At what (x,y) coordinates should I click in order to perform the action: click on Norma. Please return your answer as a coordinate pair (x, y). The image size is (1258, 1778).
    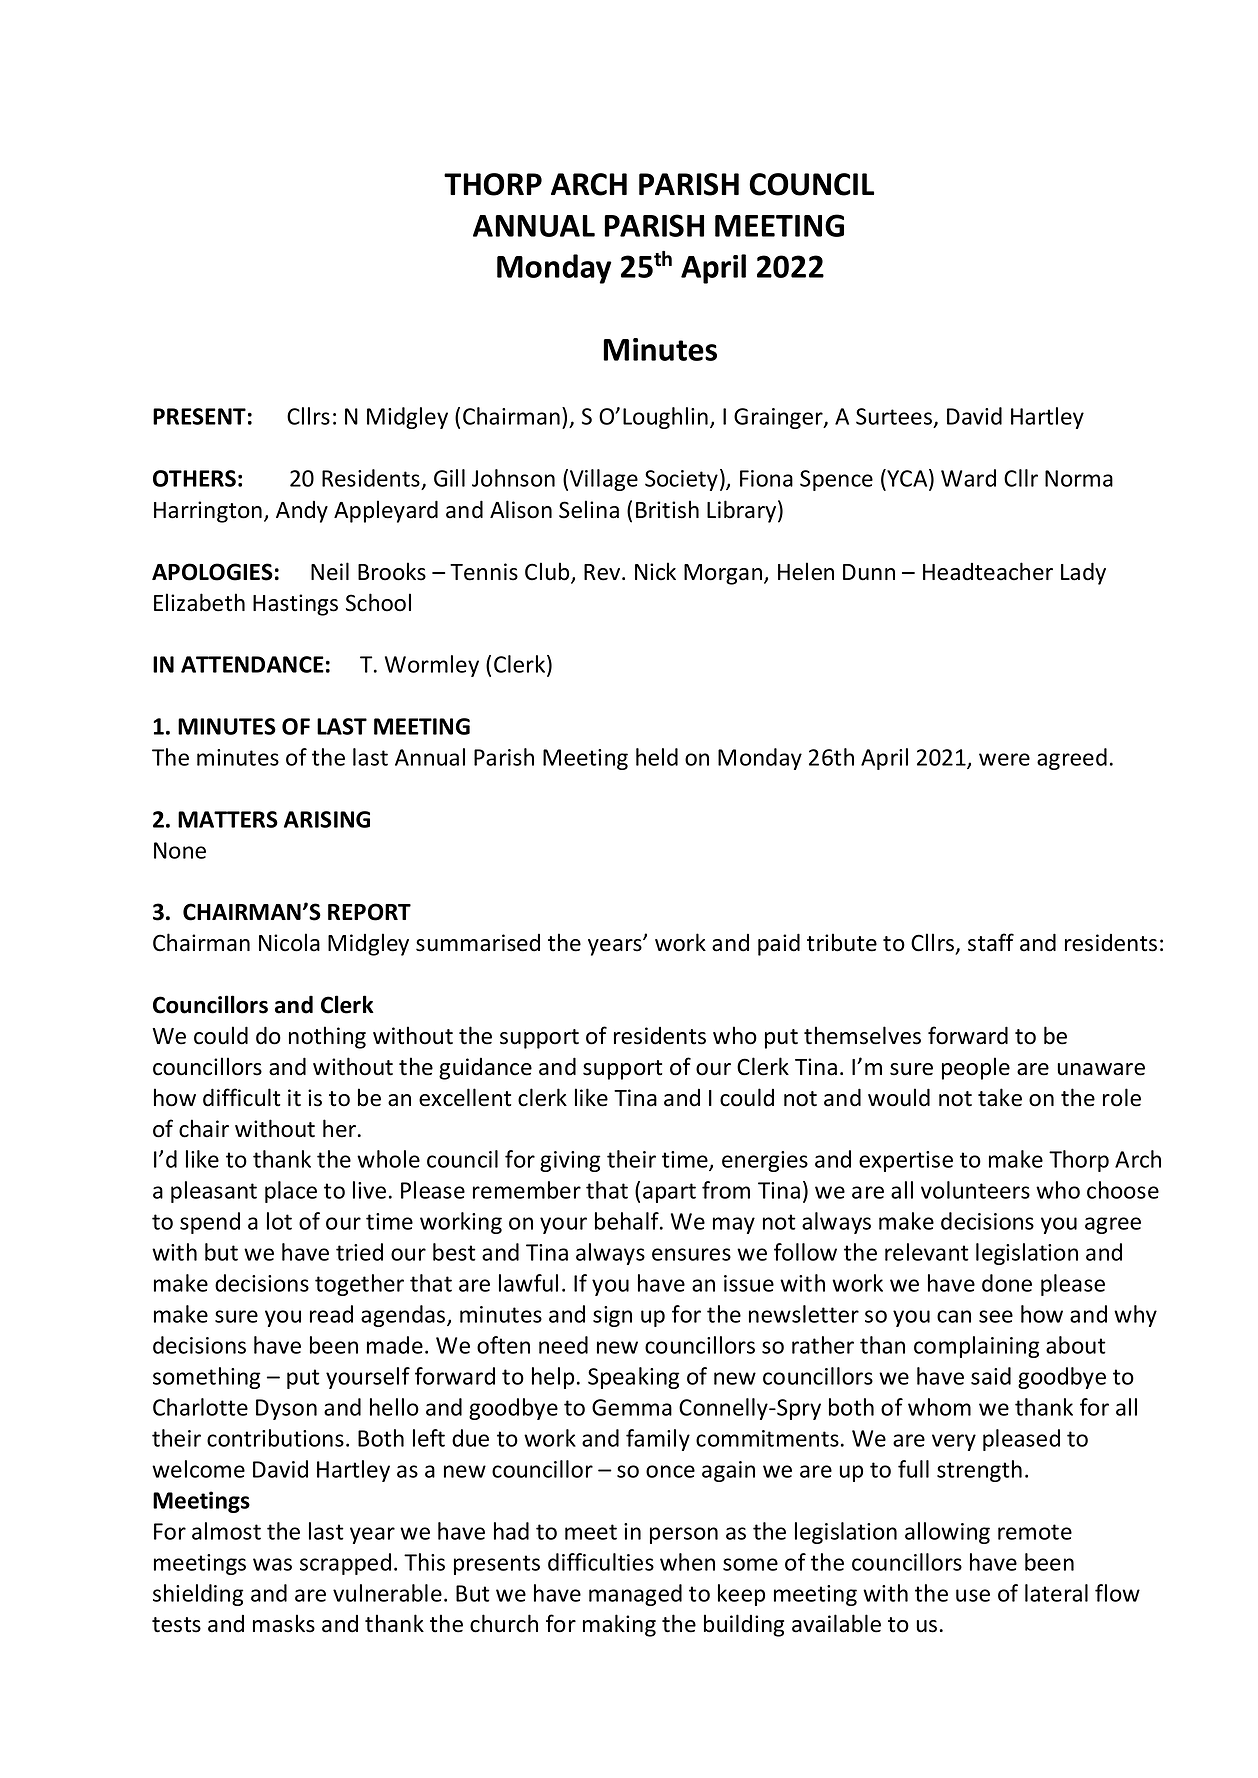
    Looking at the image, I should click on (1079, 478).
